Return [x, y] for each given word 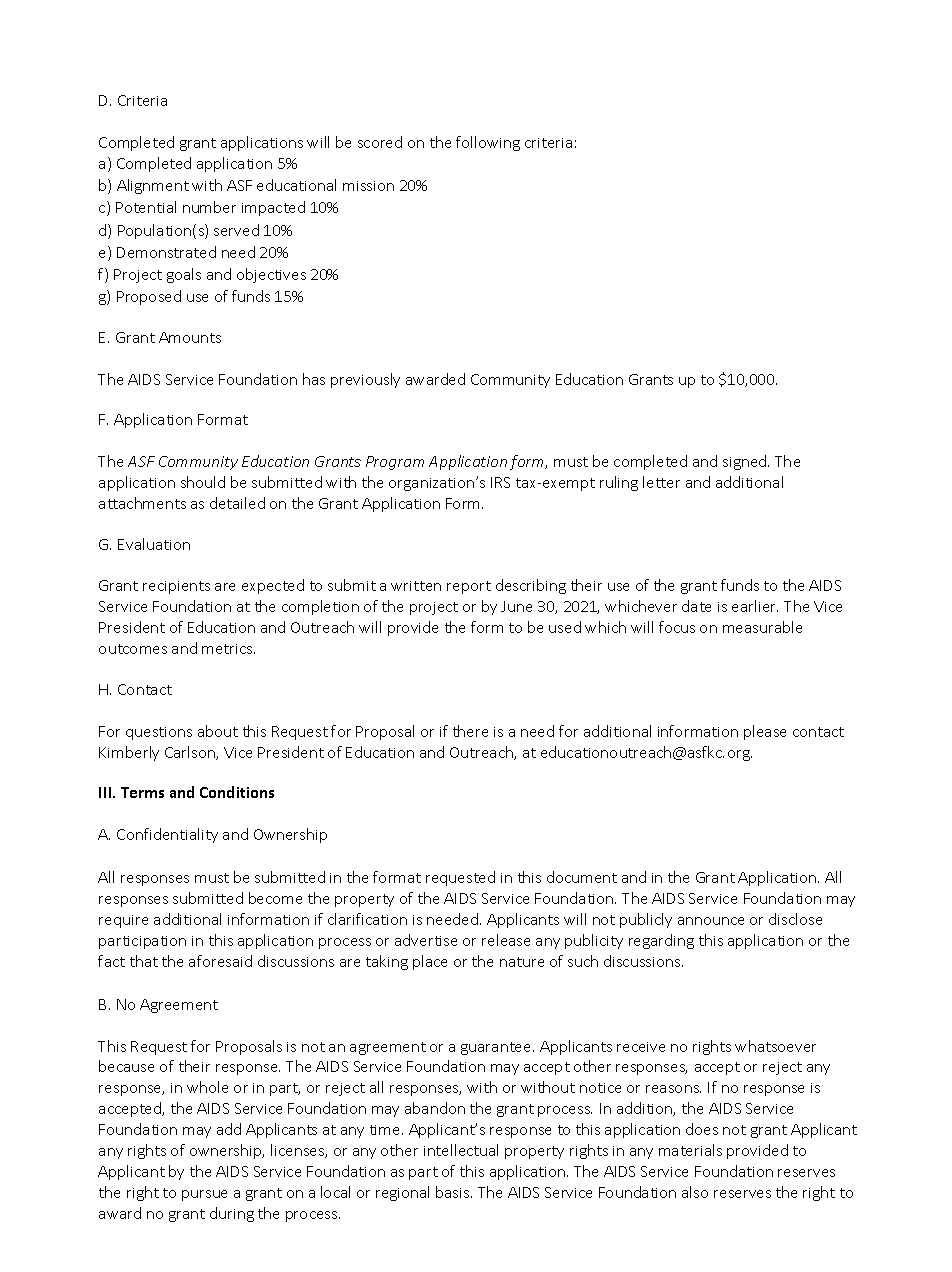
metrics [228, 649]
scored [380, 142]
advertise [426, 940]
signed [746, 462]
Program [395, 463]
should [203, 482]
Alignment [153, 186]
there [470, 731]
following [488, 143]
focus [677, 627]
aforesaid [220, 961]
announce [711, 921]
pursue [204, 1195]
